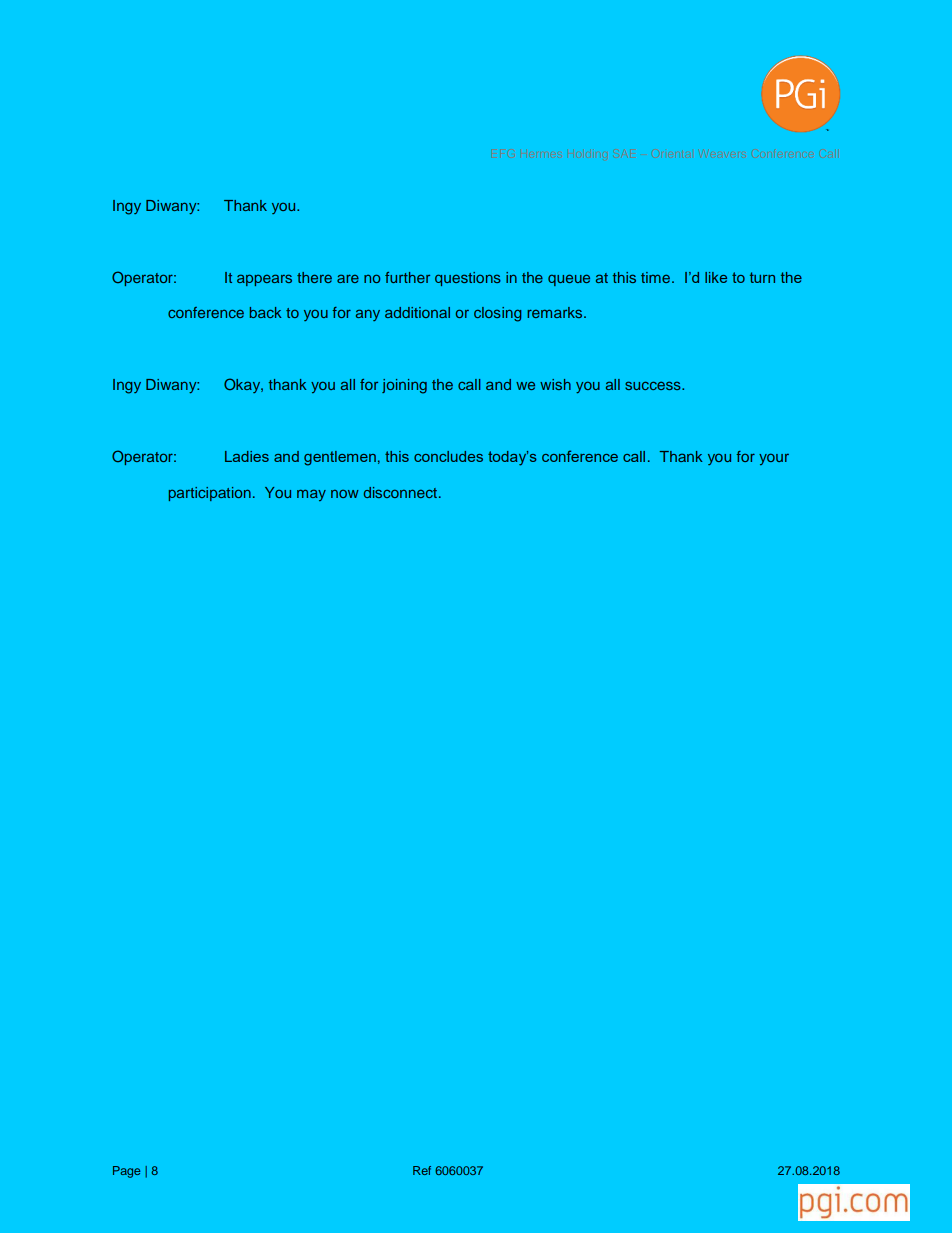 The height and width of the screenshot is (1233, 952). What do you see at coordinates (404, 386) in the screenshot?
I see `joining` at bounding box center [404, 386].
